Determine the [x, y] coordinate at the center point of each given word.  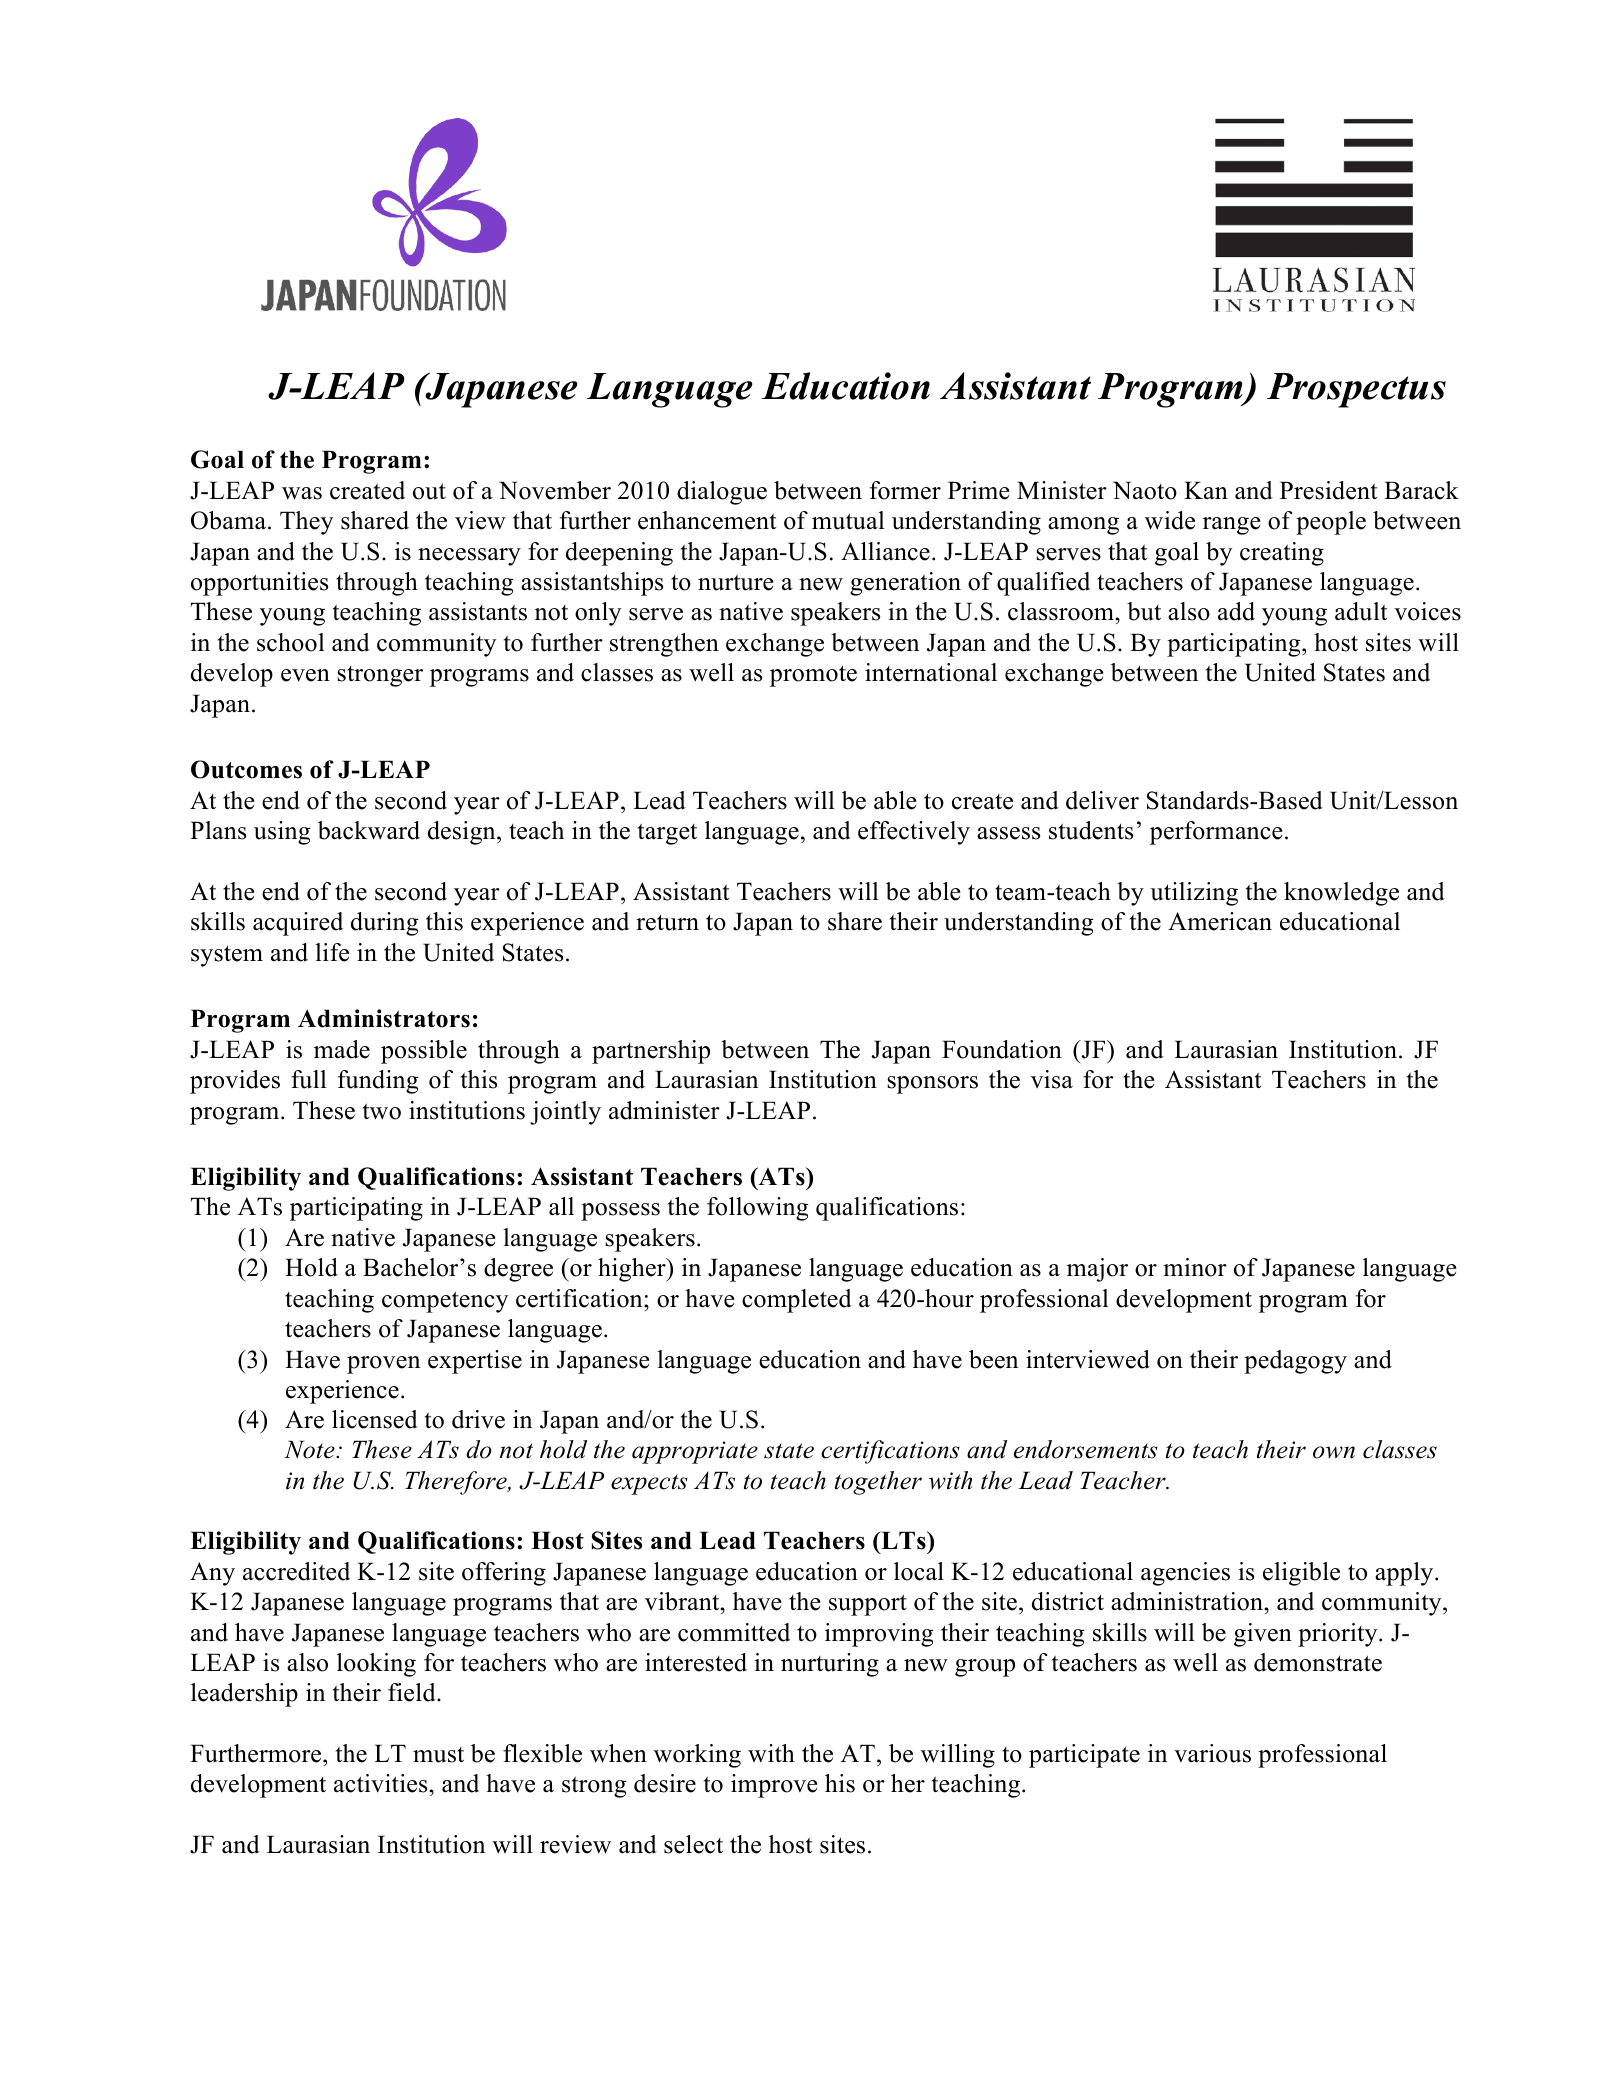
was [302, 493]
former [905, 490]
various [1212, 1753]
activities [382, 1783]
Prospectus [1356, 390]
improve [774, 1786]
